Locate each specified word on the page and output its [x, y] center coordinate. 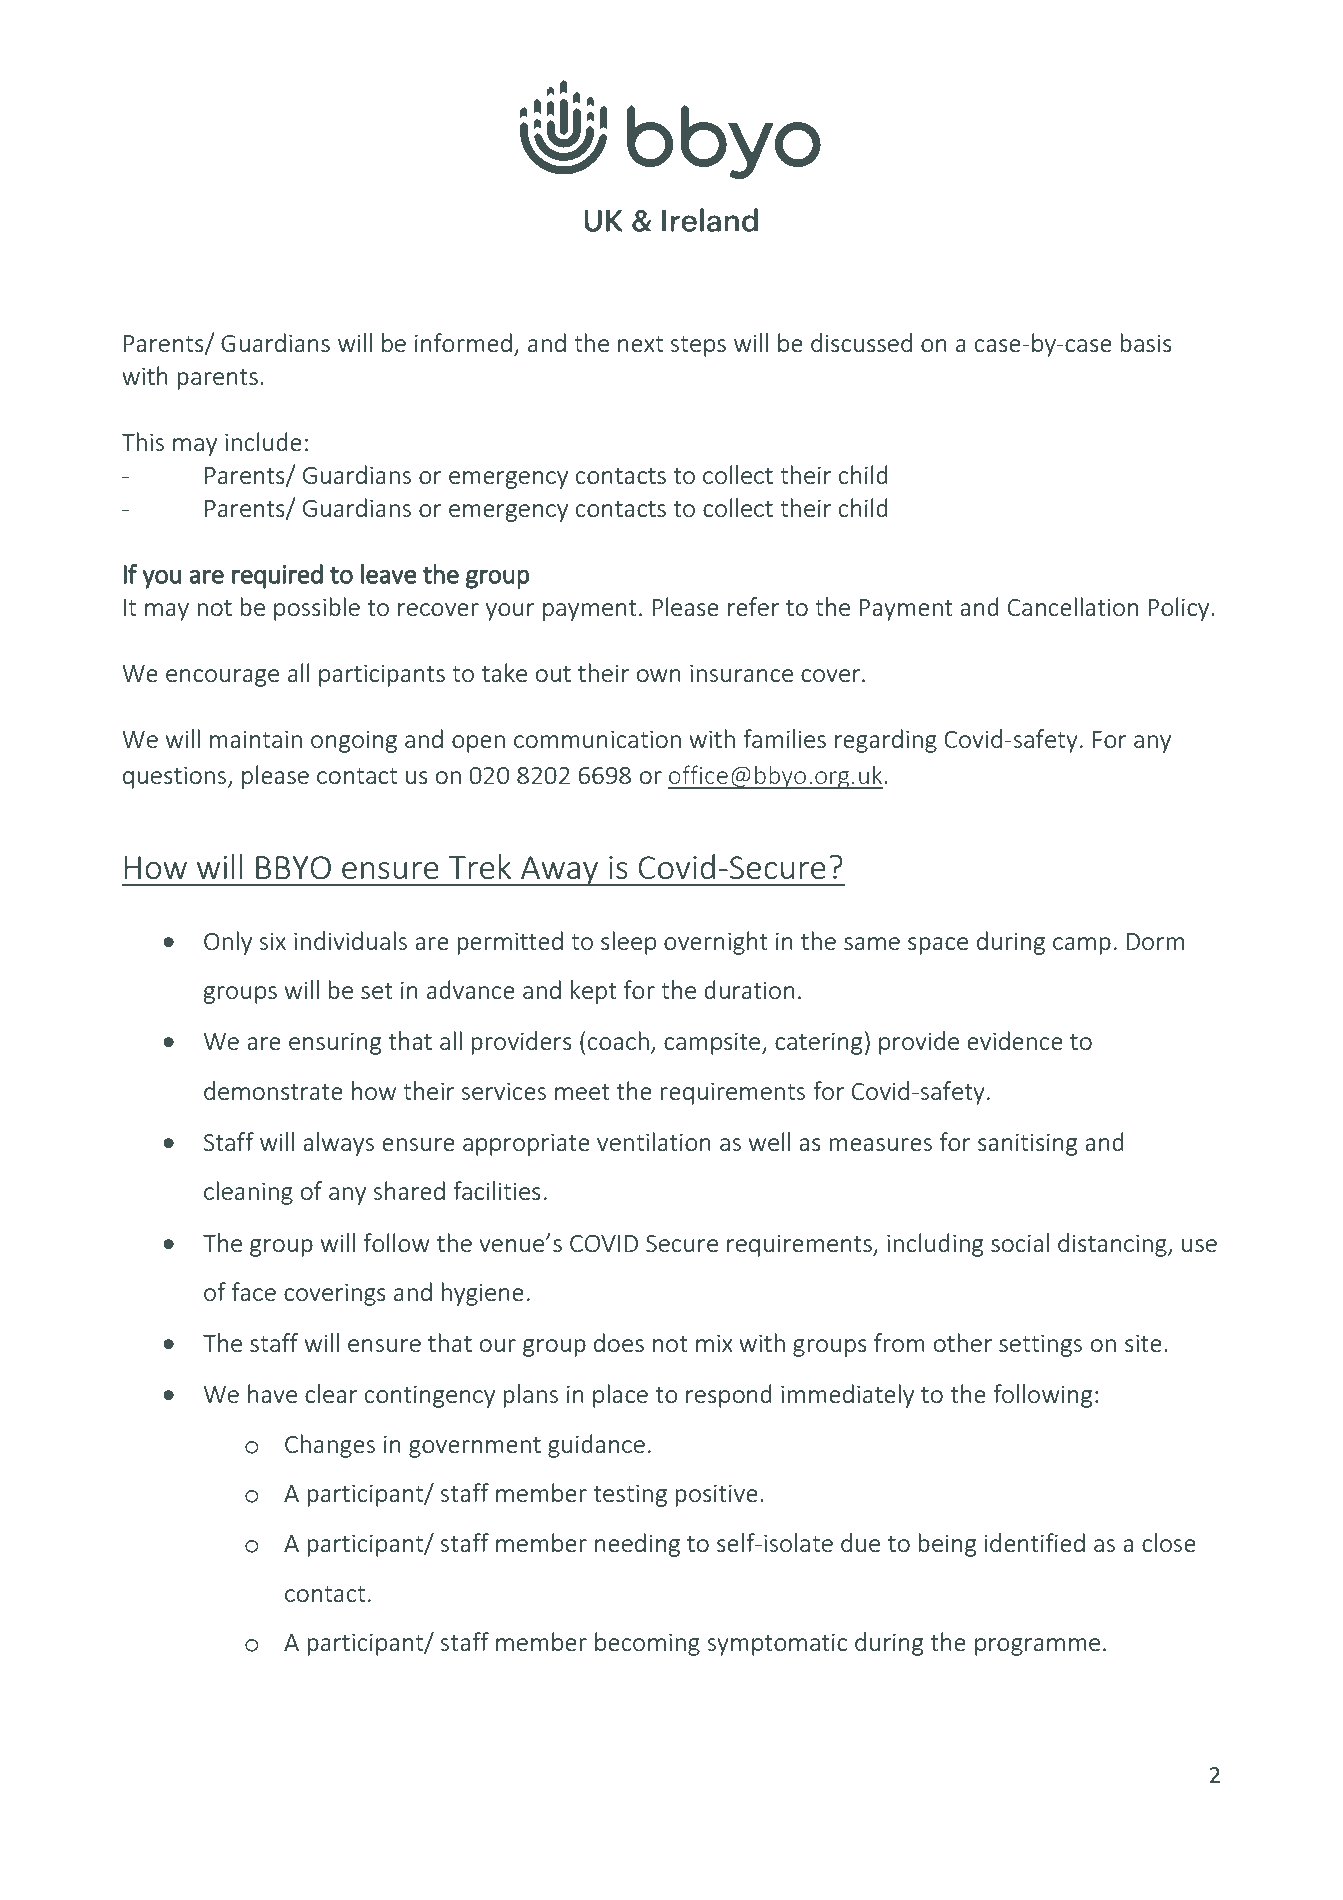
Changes [330, 1446]
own [659, 675]
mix [714, 1343]
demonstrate [273, 1090]
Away [559, 871]
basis [1146, 342]
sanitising [1027, 1144]
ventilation [654, 1141]
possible [317, 609]
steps [698, 346]
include [263, 441]
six [272, 941]
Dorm [1155, 941]
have [272, 1393]
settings [1040, 1345]
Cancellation [1073, 606]
